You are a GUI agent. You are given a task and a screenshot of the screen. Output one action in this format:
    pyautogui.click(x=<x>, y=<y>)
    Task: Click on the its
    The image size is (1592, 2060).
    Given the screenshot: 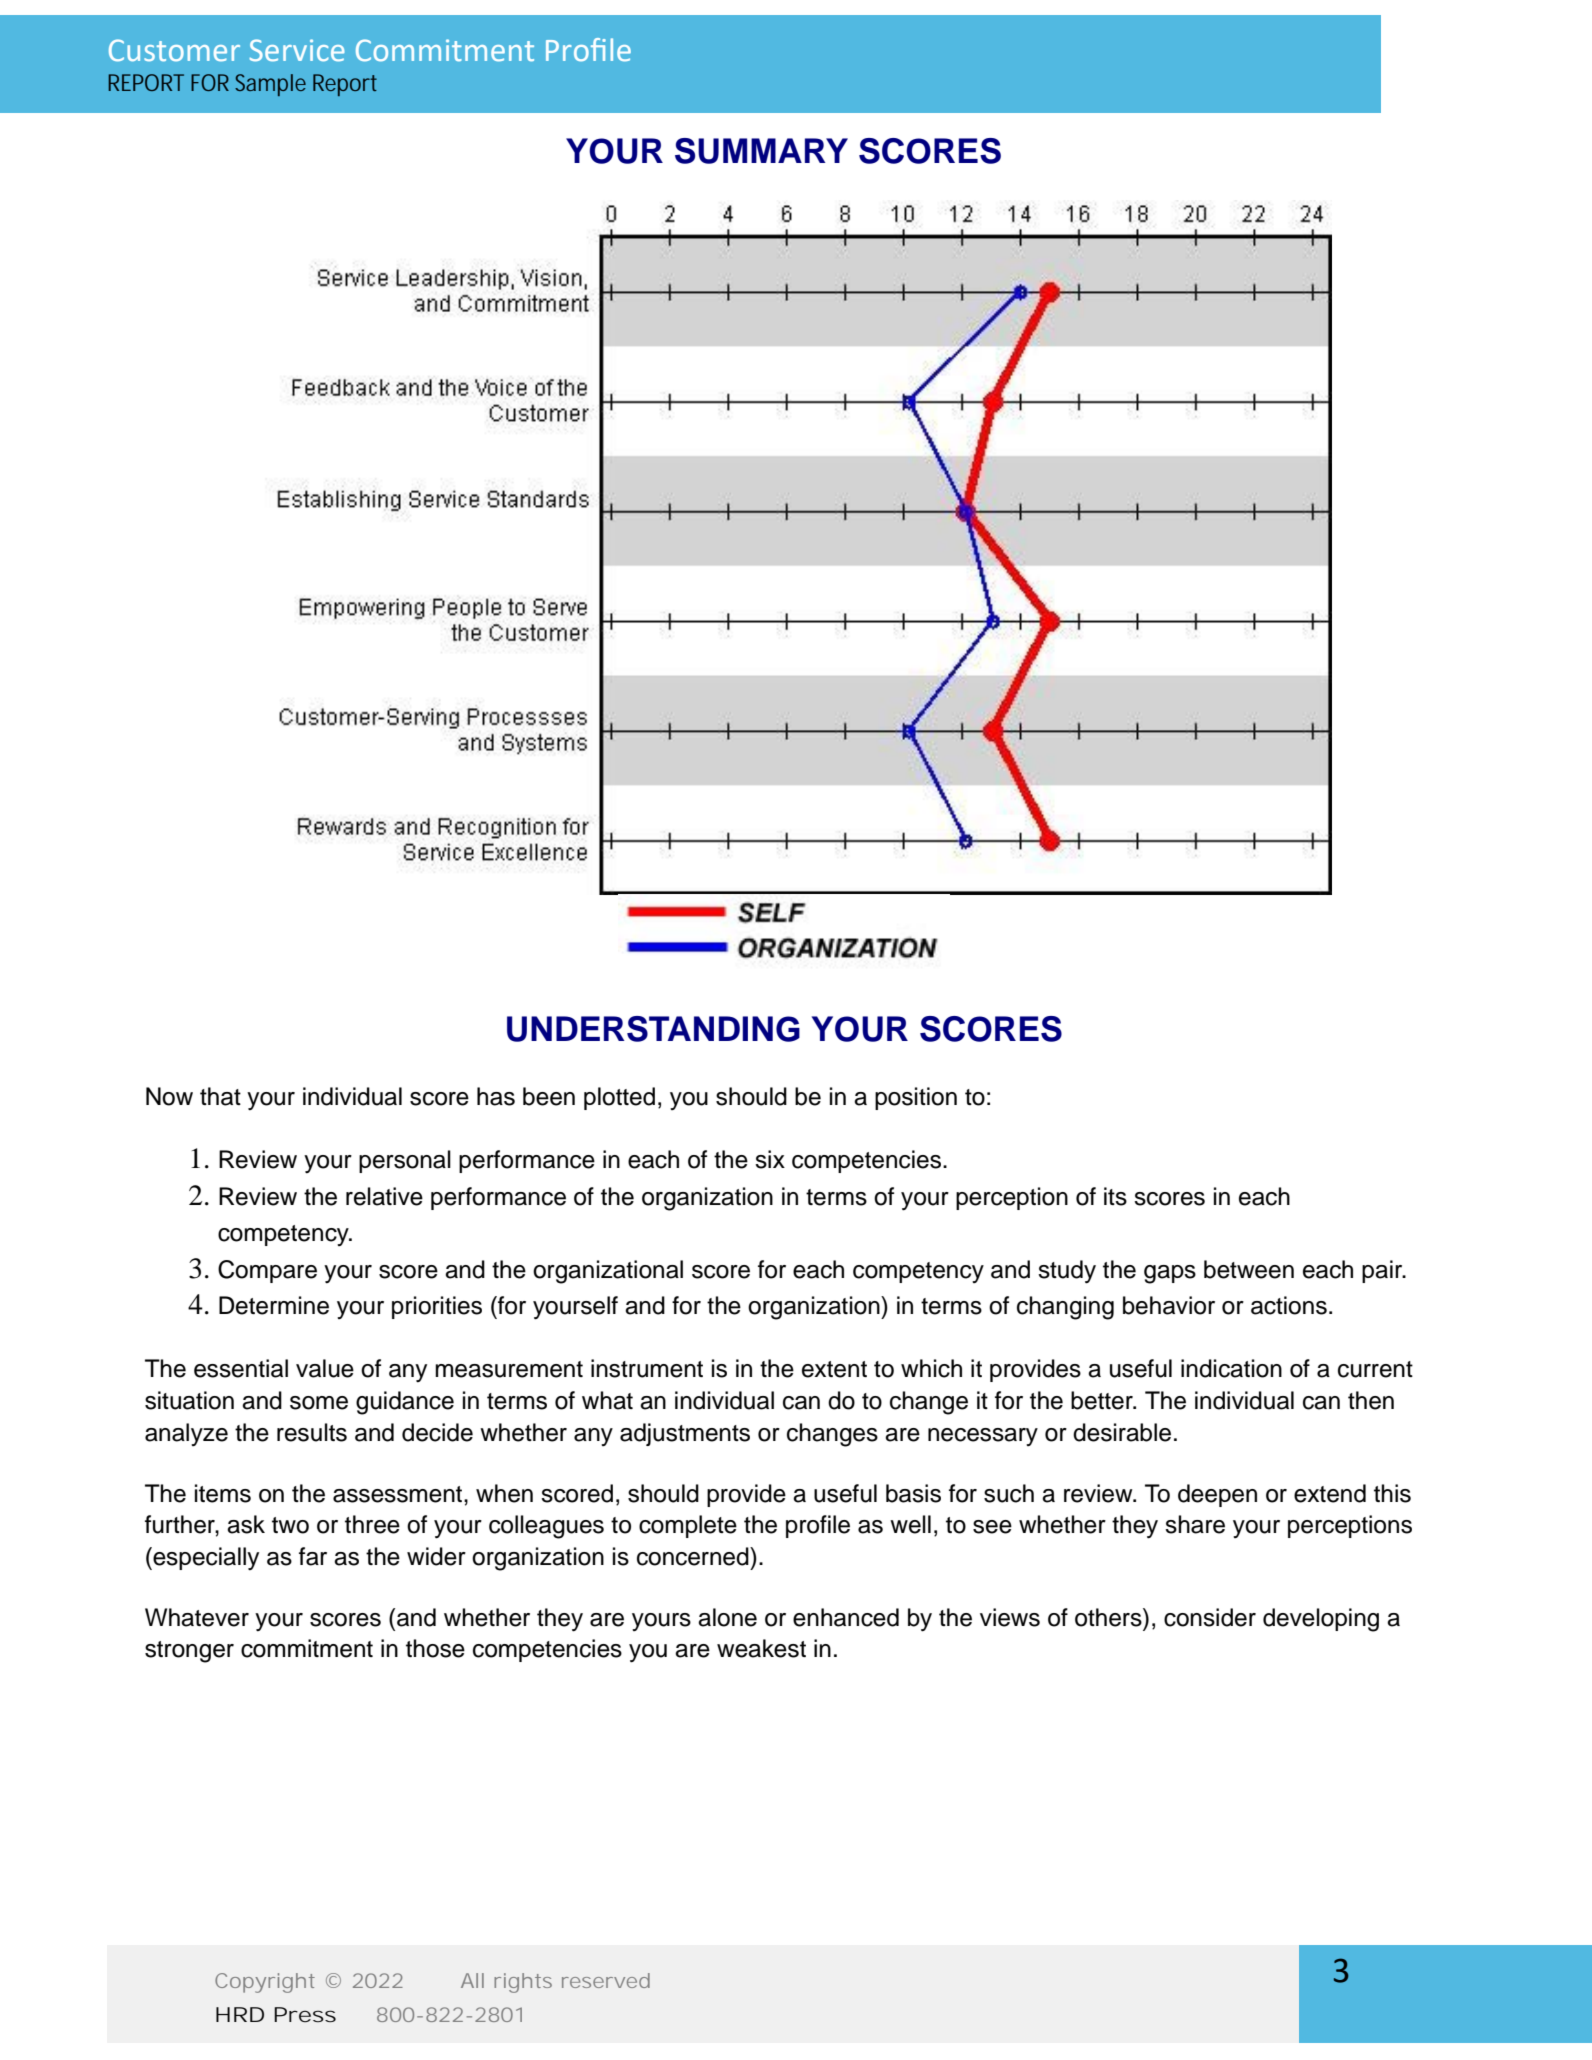 What is the action you would take?
    pyautogui.click(x=1115, y=1196)
